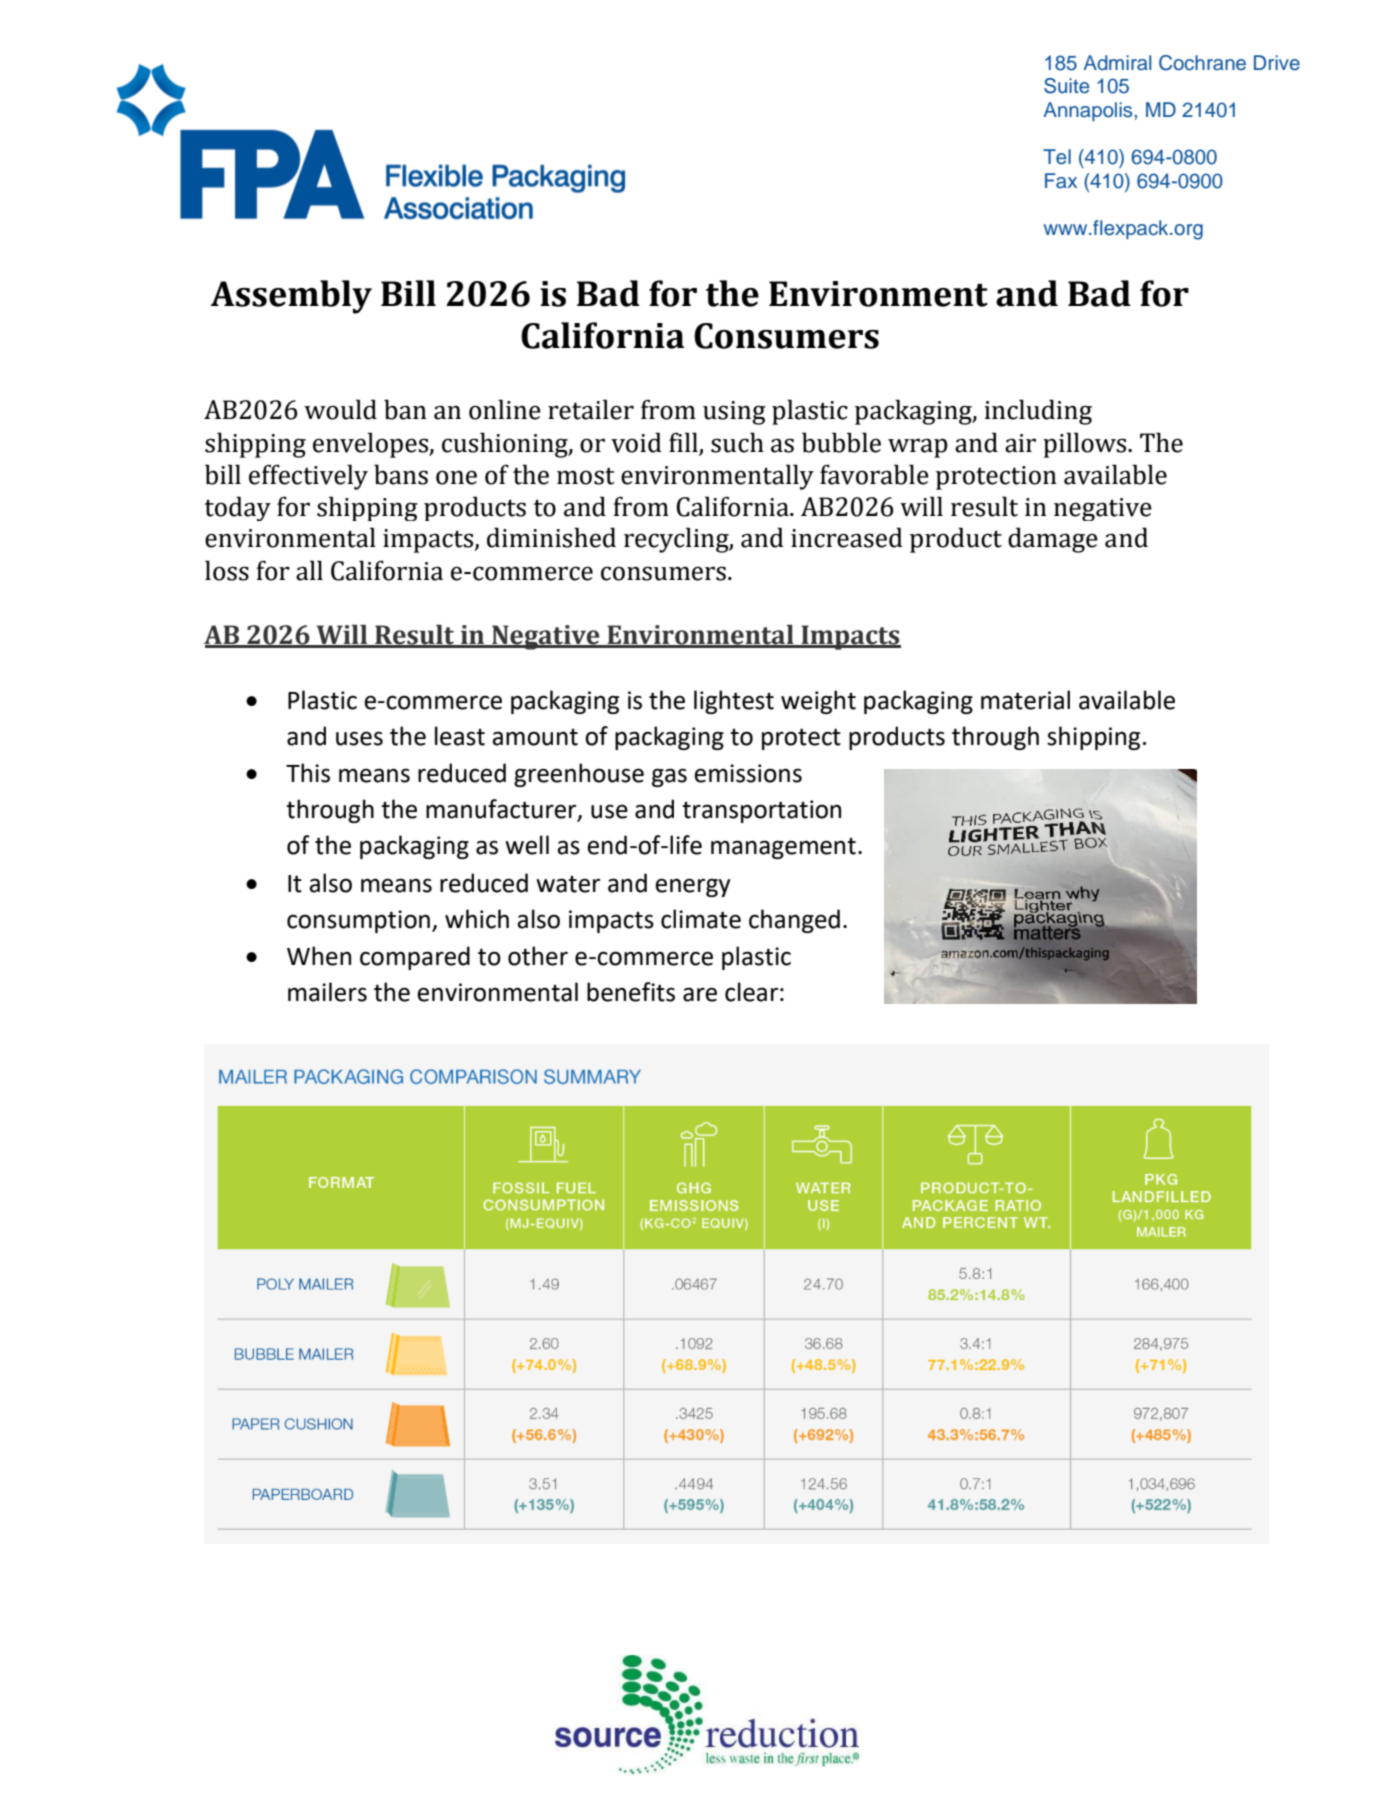 The height and width of the document is (1801, 1391). I want to click on Admiral, so click(1117, 63).
